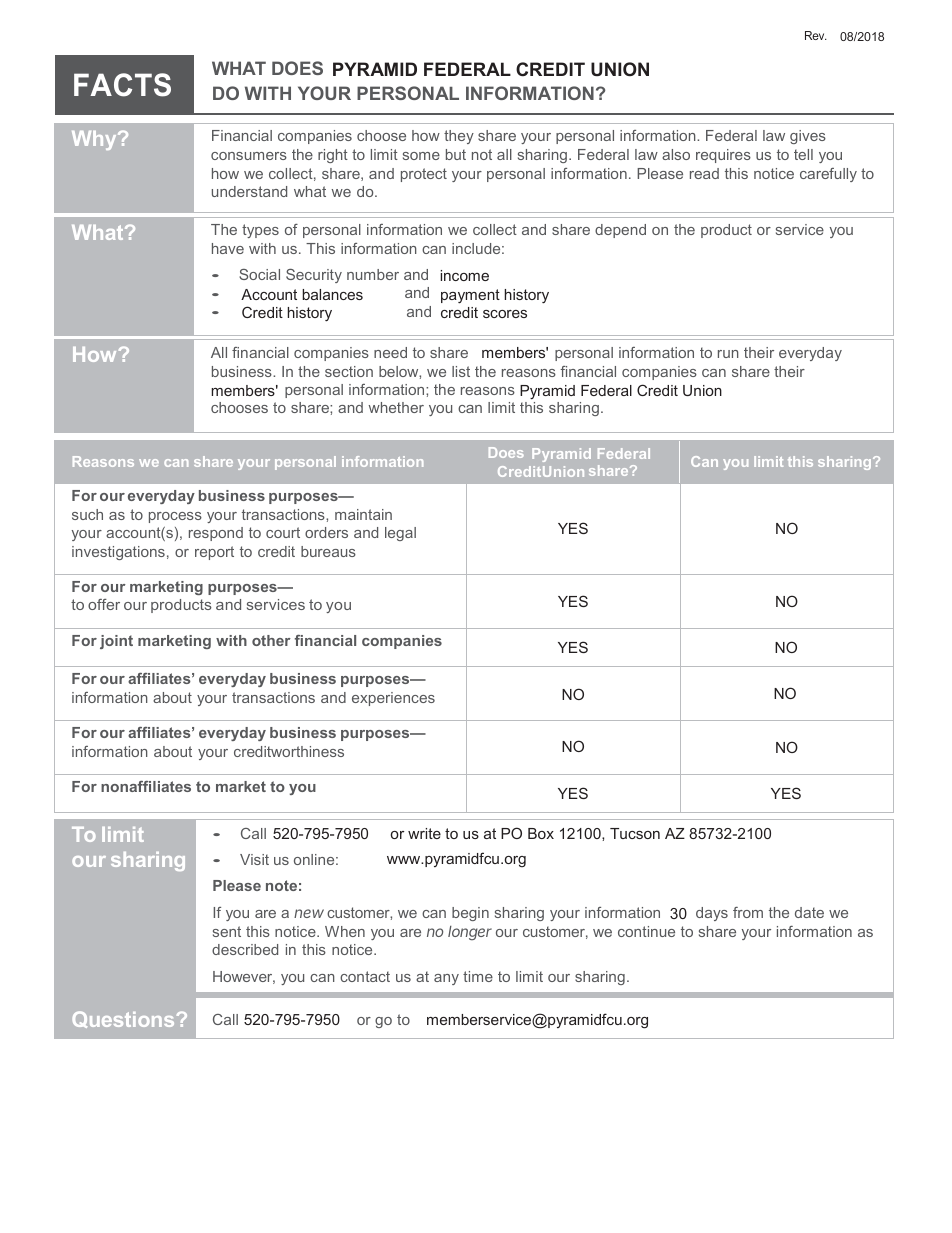  I want to click on FACTS, so click(122, 85).
